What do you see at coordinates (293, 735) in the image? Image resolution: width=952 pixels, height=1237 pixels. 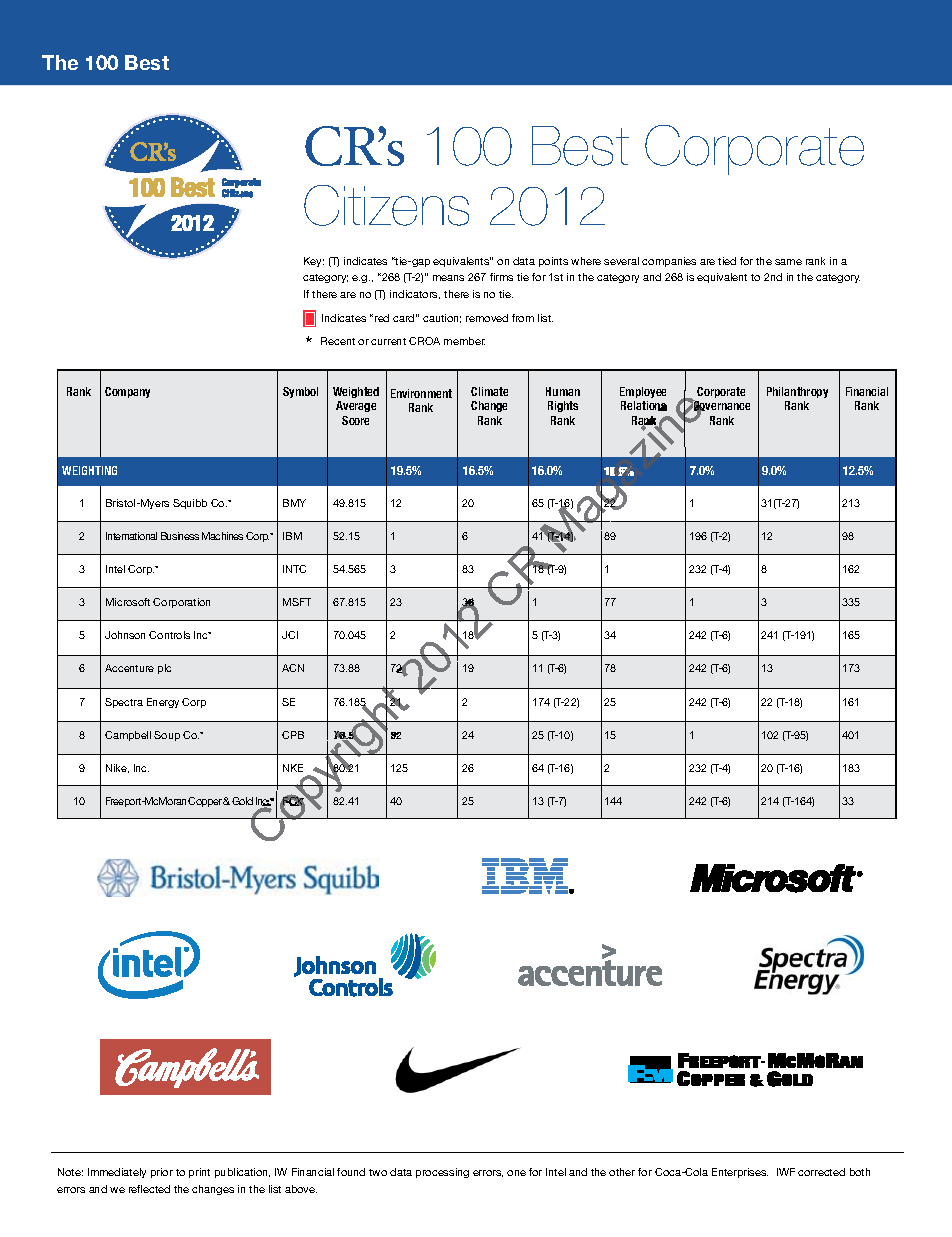 I see `CPB` at bounding box center [293, 735].
